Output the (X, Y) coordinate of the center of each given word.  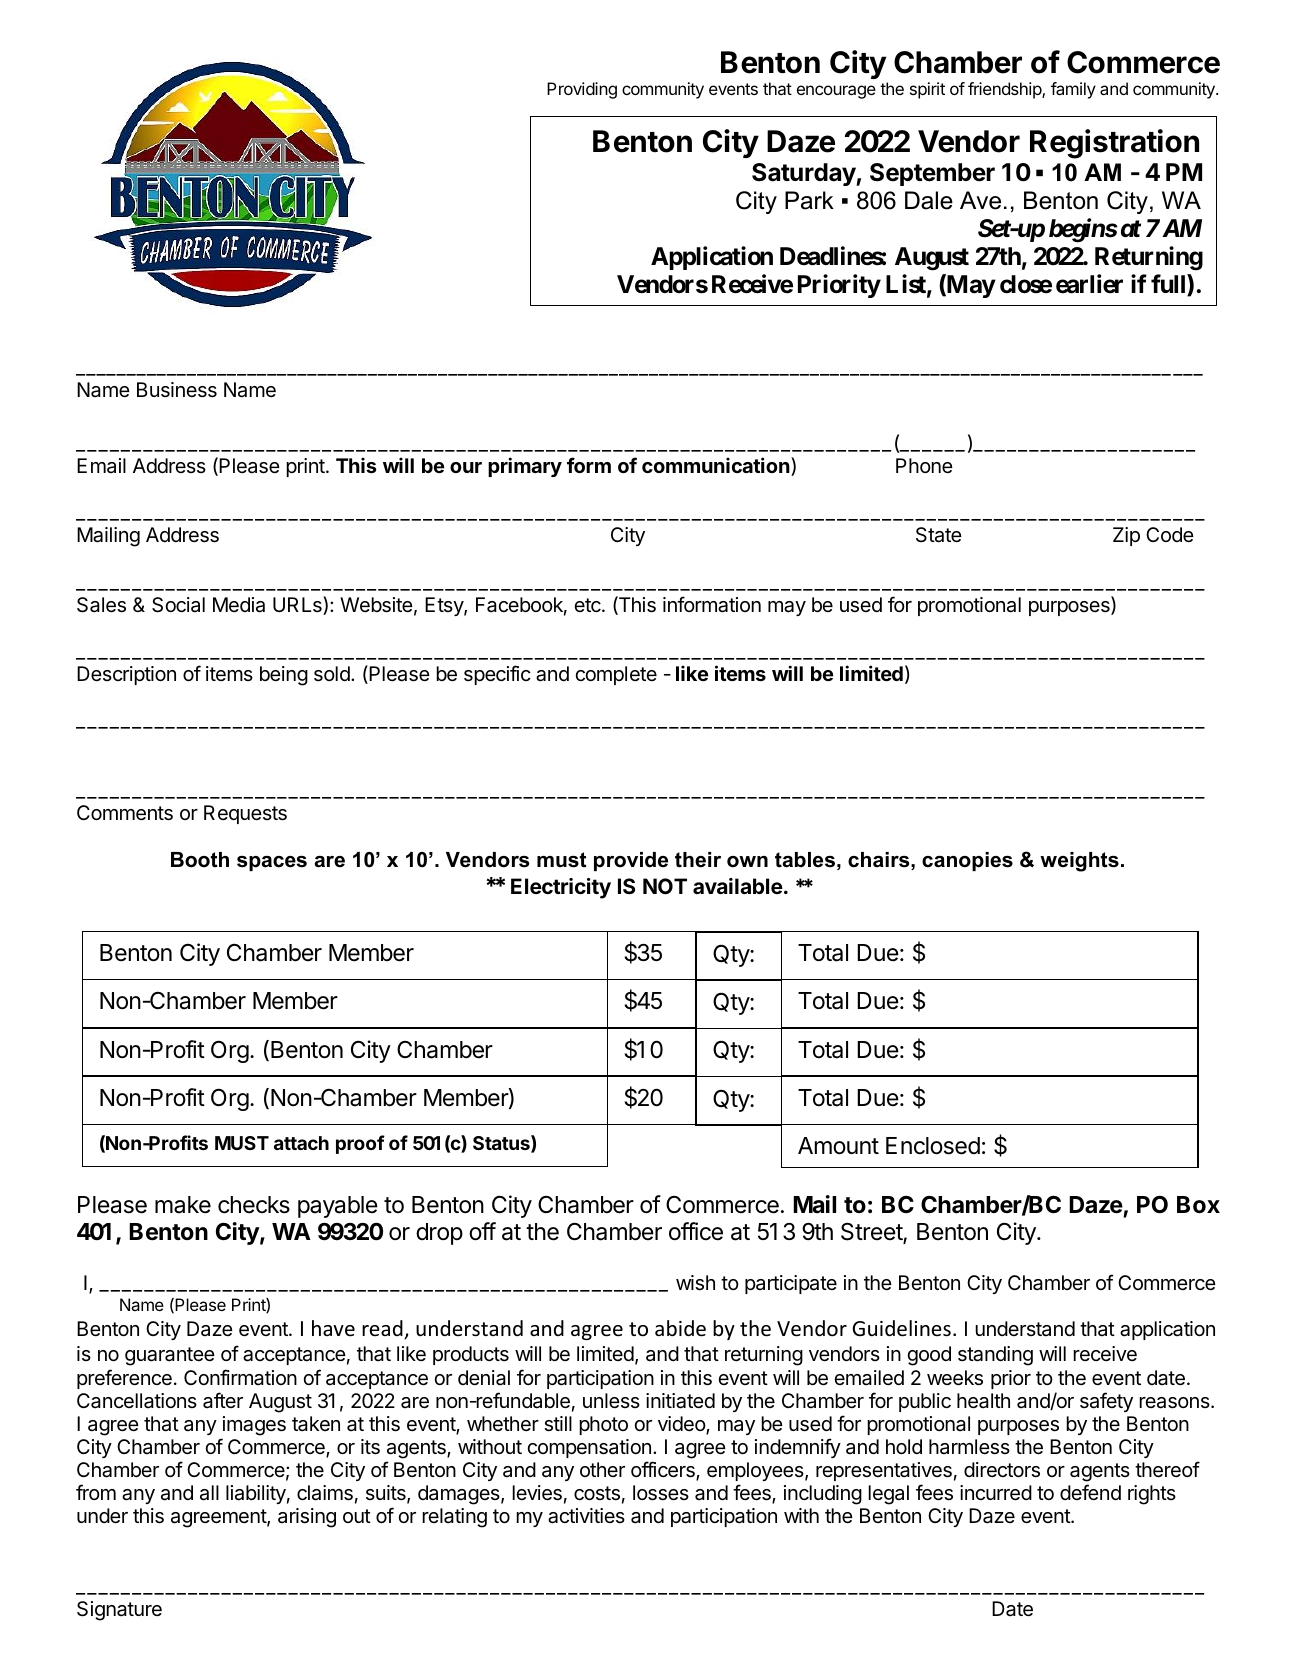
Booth (200, 860)
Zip (1126, 536)
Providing (582, 90)
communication (716, 465)
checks (254, 1205)
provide (631, 861)
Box (1198, 1205)
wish (695, 1283)
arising (307, 1518)
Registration (1114, 144)
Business (177, 390)
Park (809, 200)
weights (1079, 862)
